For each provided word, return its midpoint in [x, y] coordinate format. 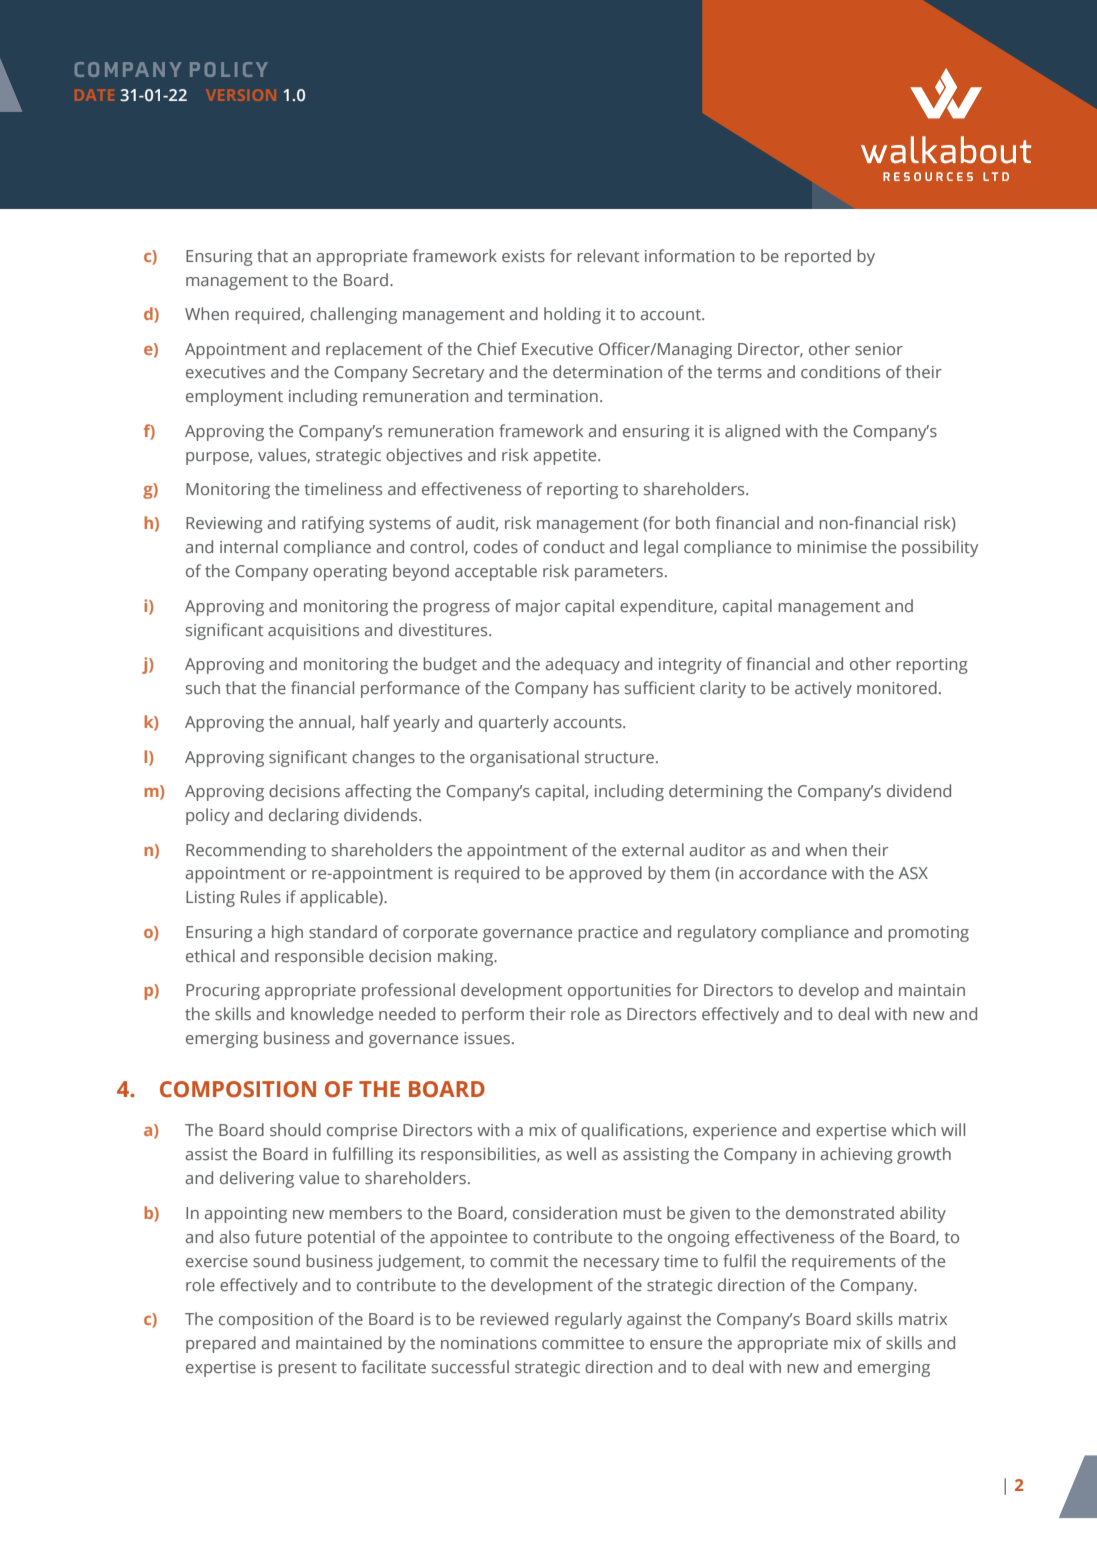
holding [572, 315]
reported [818, 257]
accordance [783, 872]
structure [621, 757]
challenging [353, 315]
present [307, 1369]
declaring [304, 816]
